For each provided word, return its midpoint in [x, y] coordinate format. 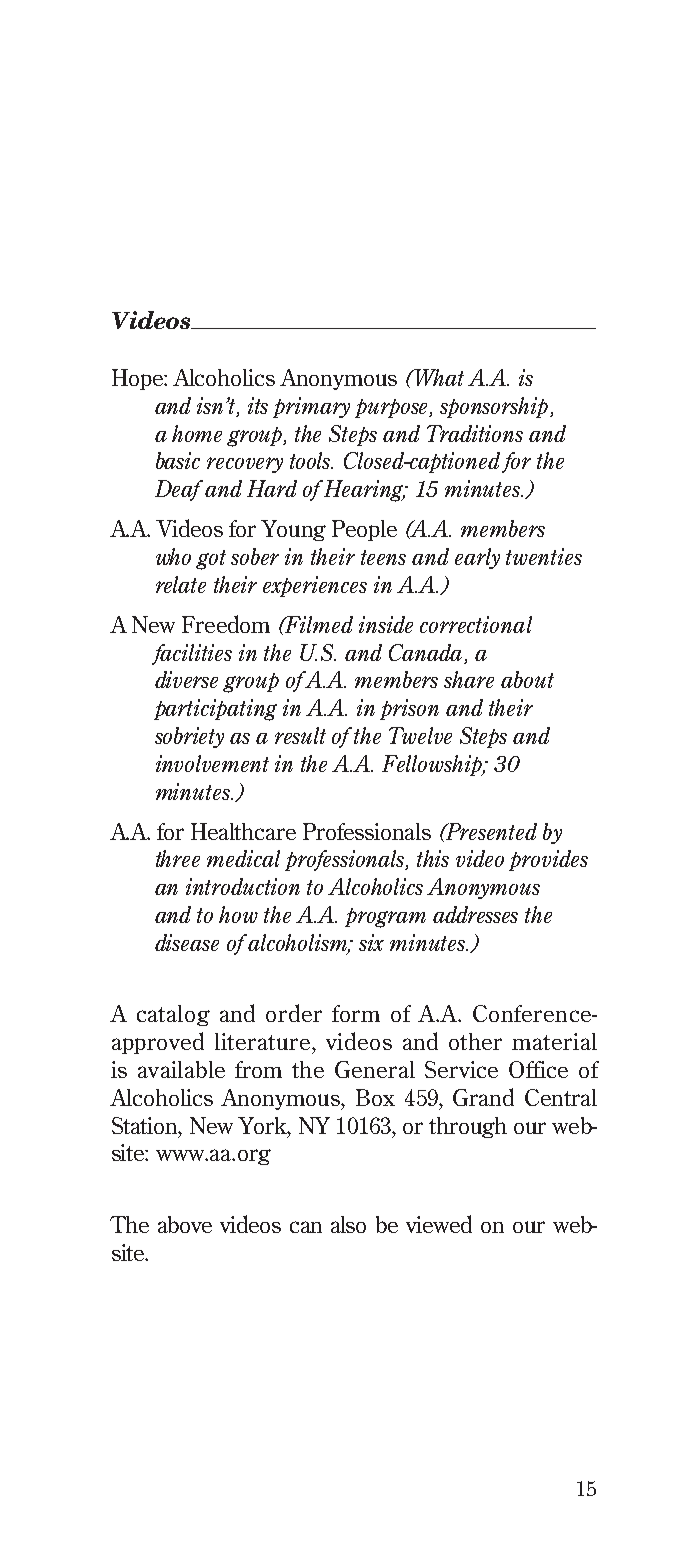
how [238, 914]
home [197, 433]
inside [386, 624]
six [371, 942]
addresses [475, 914]
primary [311, 407]
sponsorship [494, 407]
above [185, 1224]
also [348, 1224]
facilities [192, 654]
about [527, 679]
